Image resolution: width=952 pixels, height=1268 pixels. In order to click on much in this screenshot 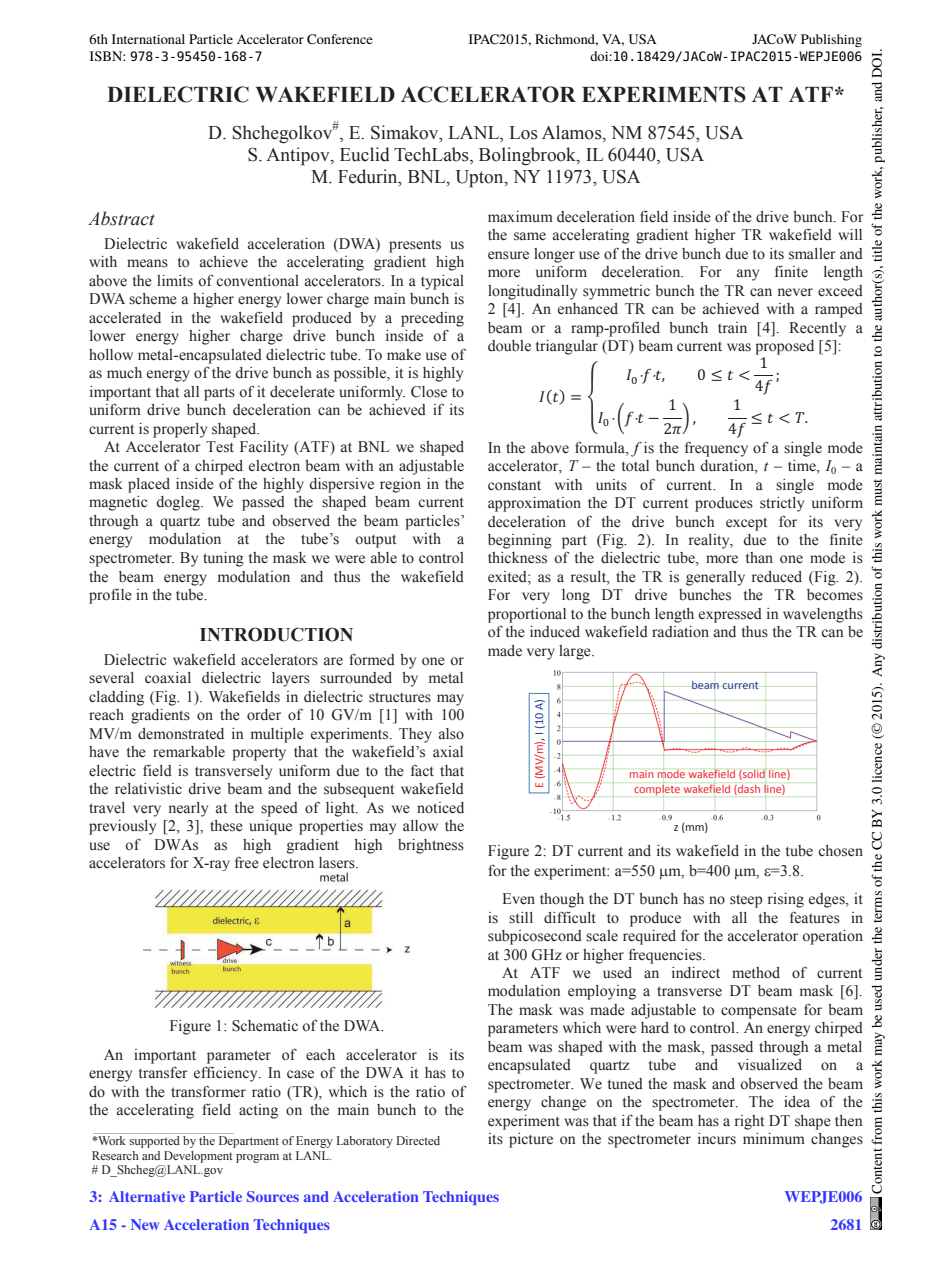, I will do `click(124, 373)`.
